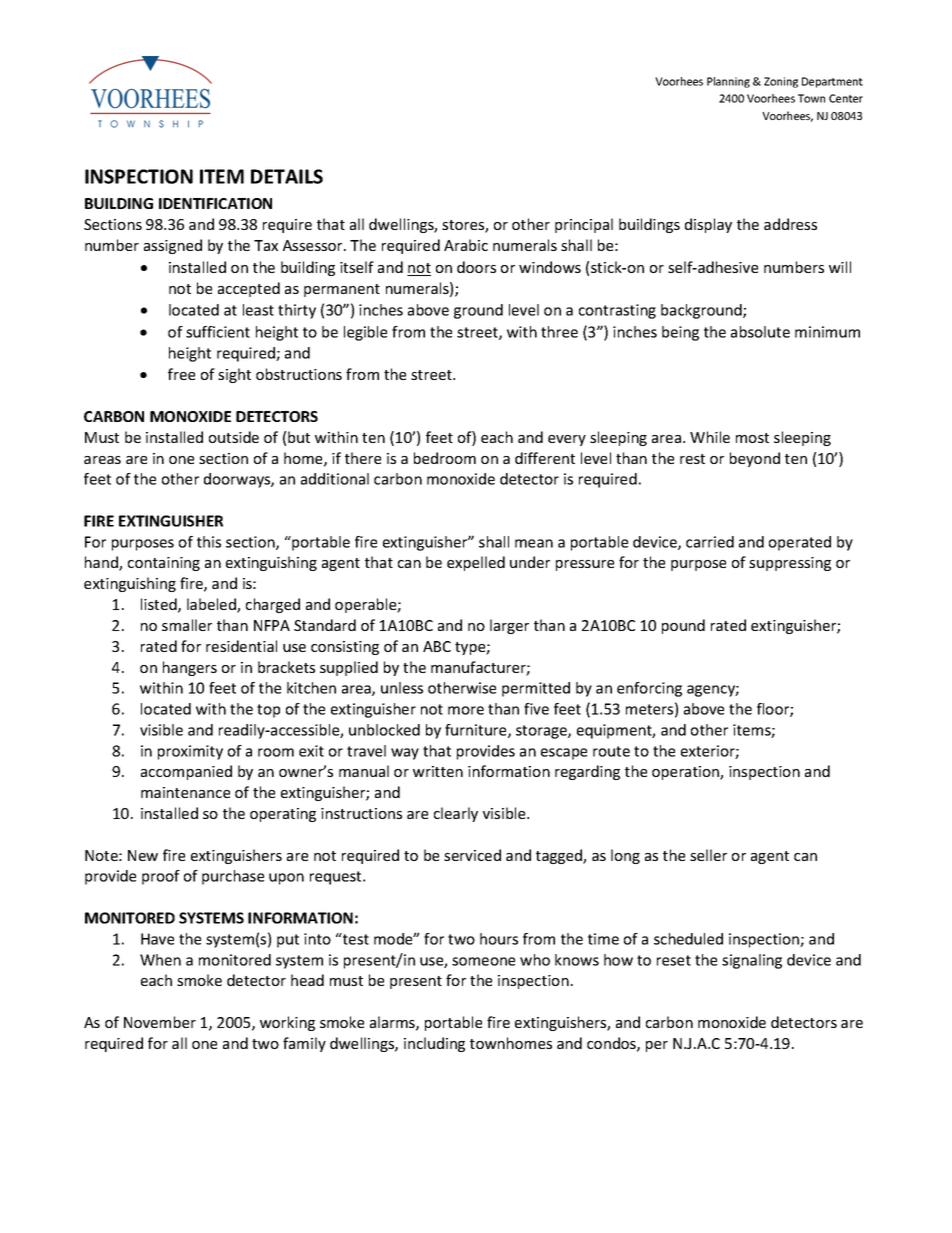 The height and width of the document is (1233, 952). What do you see at coordinates (649, 689) in the document?
I see `enforcing` at bounding box center [649, 689].
